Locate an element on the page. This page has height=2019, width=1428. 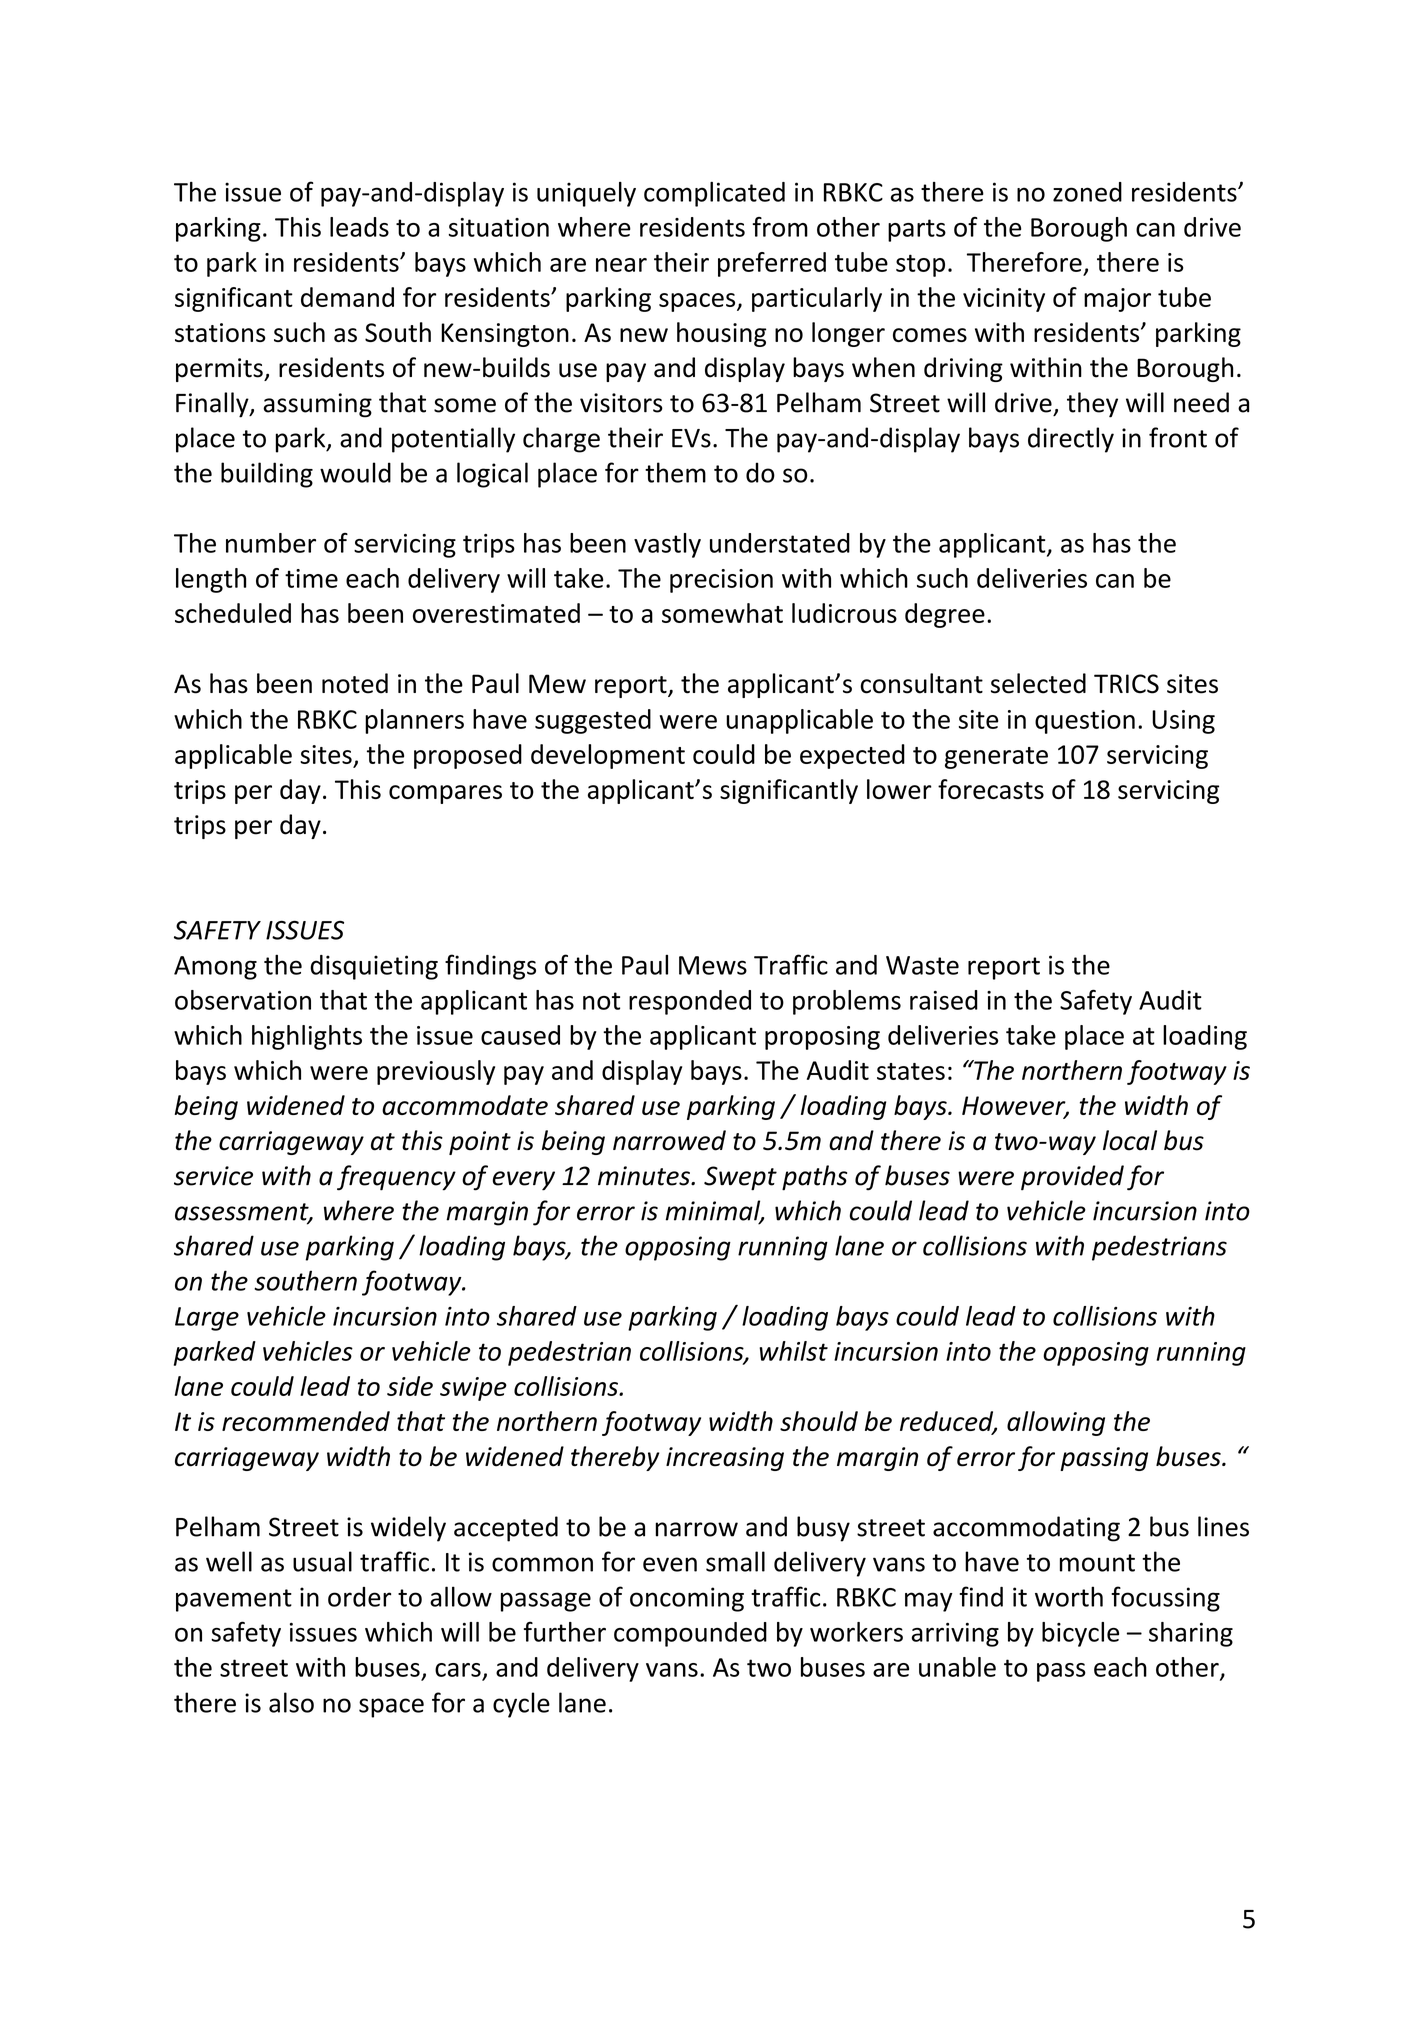
recommended is located at coordinates (306, 1421).
